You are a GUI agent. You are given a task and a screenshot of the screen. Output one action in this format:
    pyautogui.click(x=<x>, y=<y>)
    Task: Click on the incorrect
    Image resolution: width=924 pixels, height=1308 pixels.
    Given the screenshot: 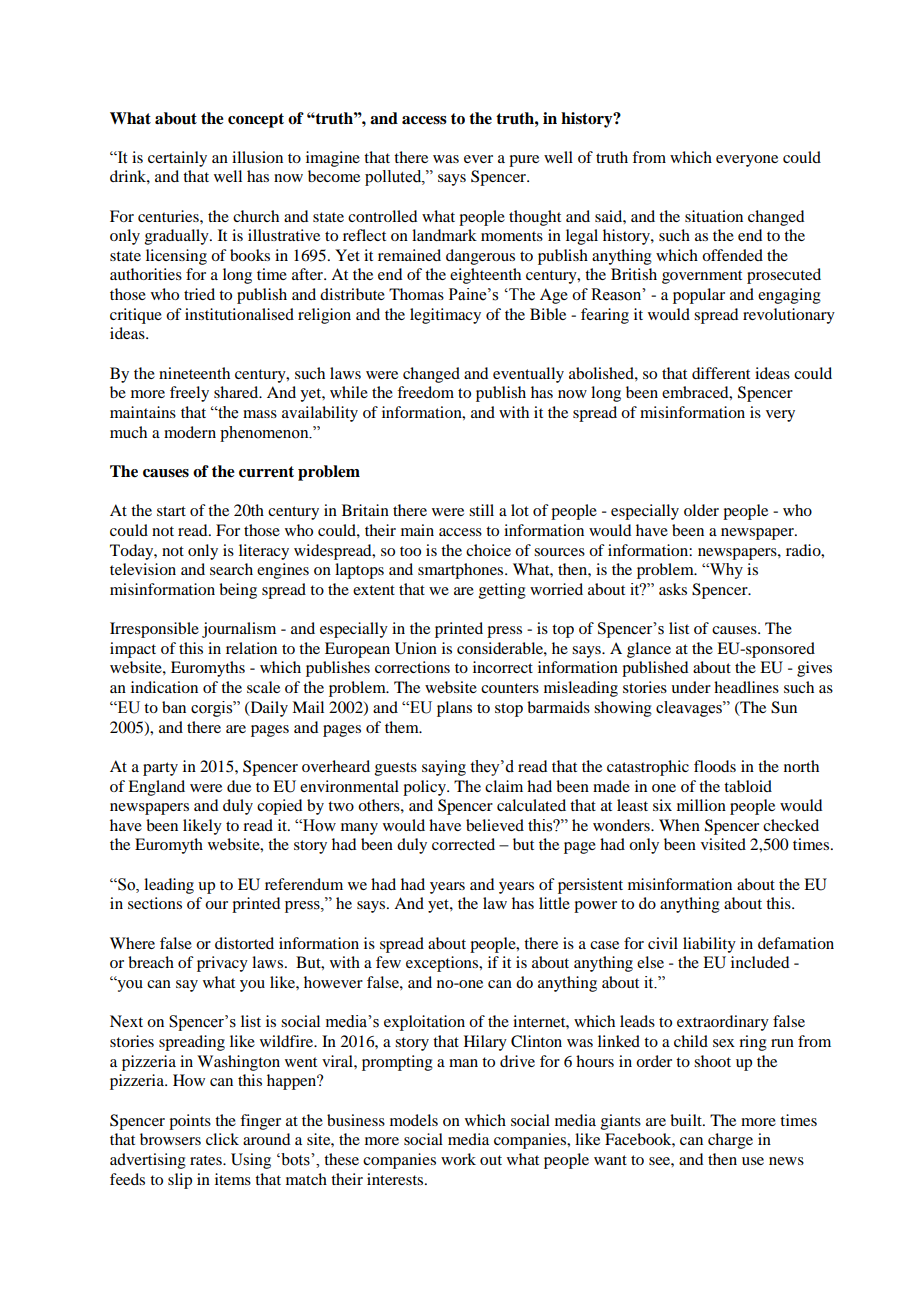 What is the action you would take?
    pyautogui.click(x=503, y=667)
